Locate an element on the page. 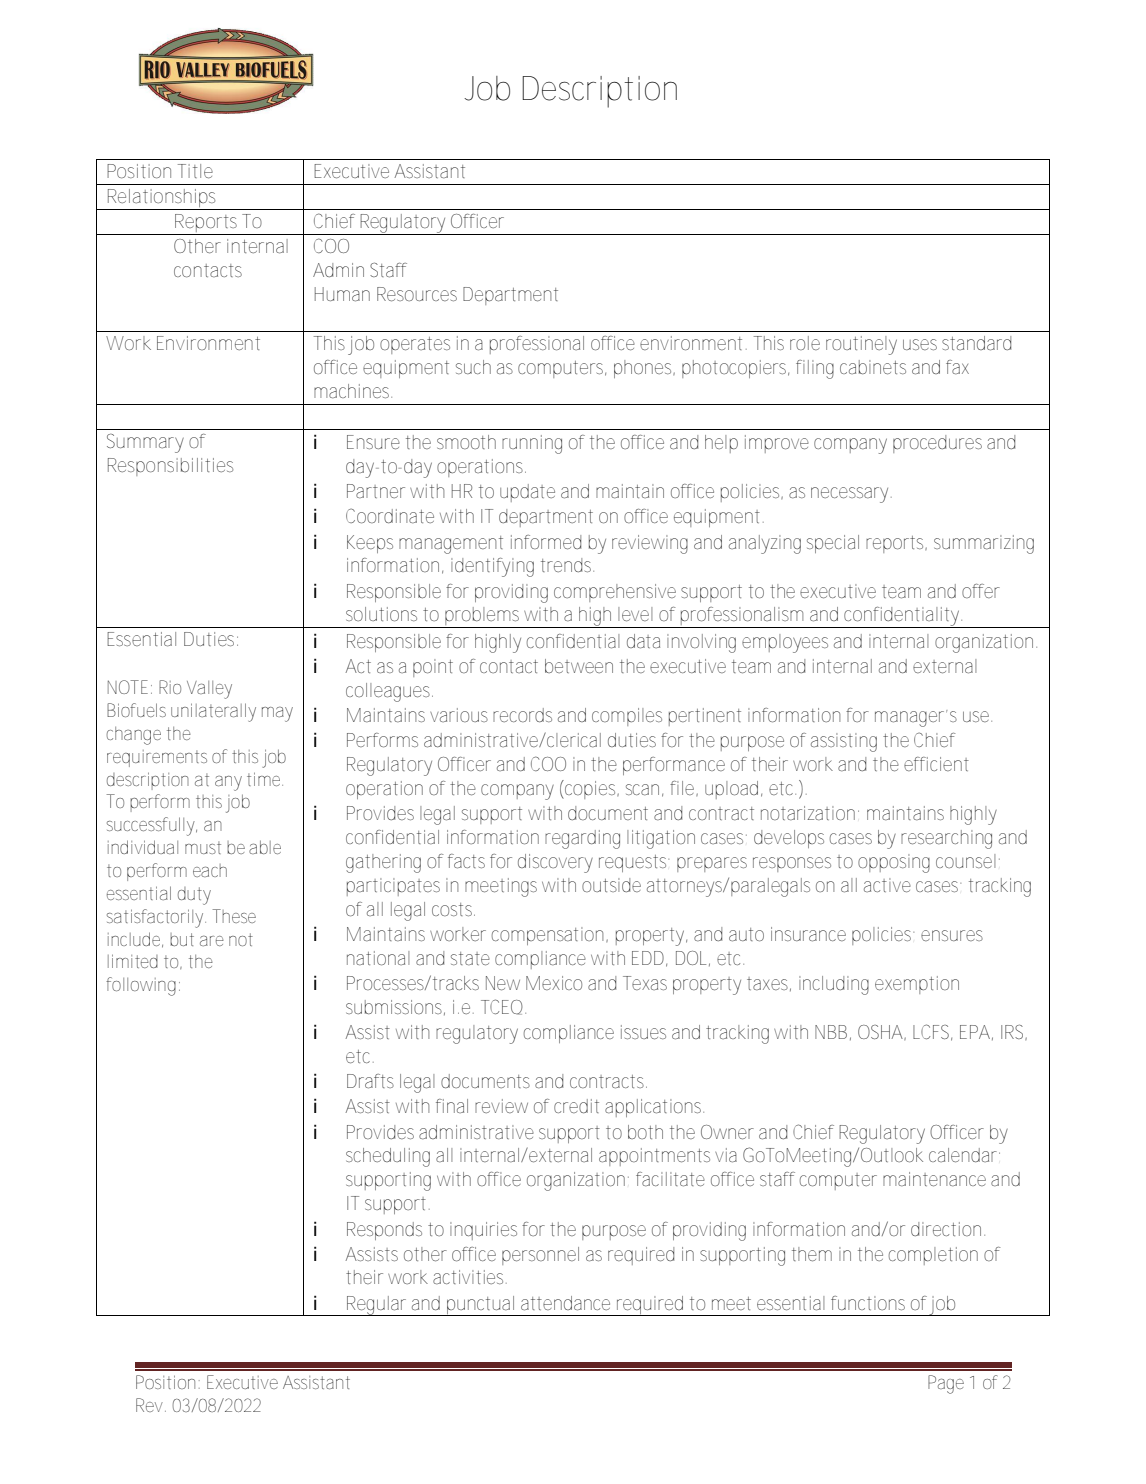 The image size is (1146, 1484). phones is located at coordinates (642, 369).
